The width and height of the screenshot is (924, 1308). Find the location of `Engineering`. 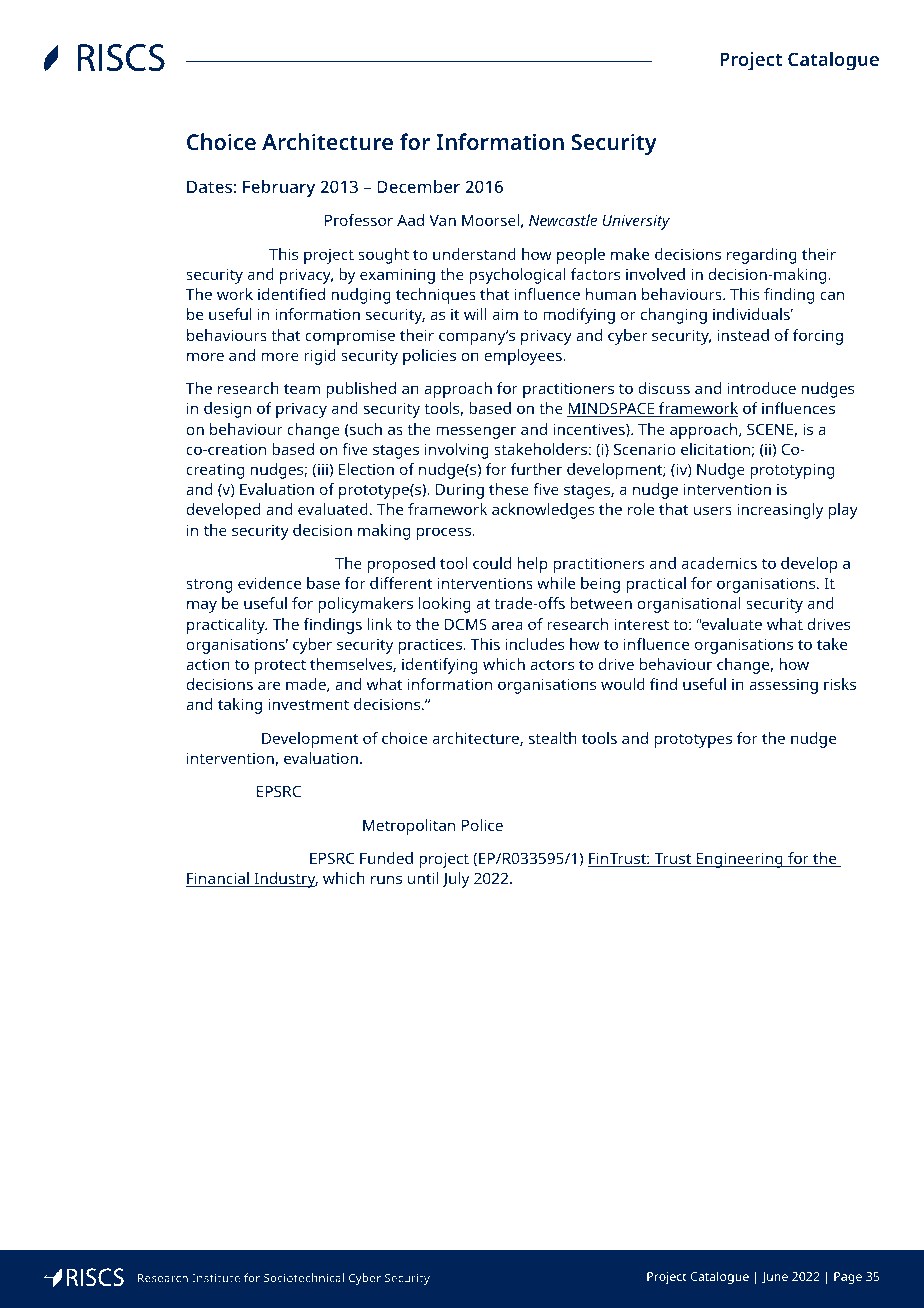

Engineering is located at coordinates (740, 860).
